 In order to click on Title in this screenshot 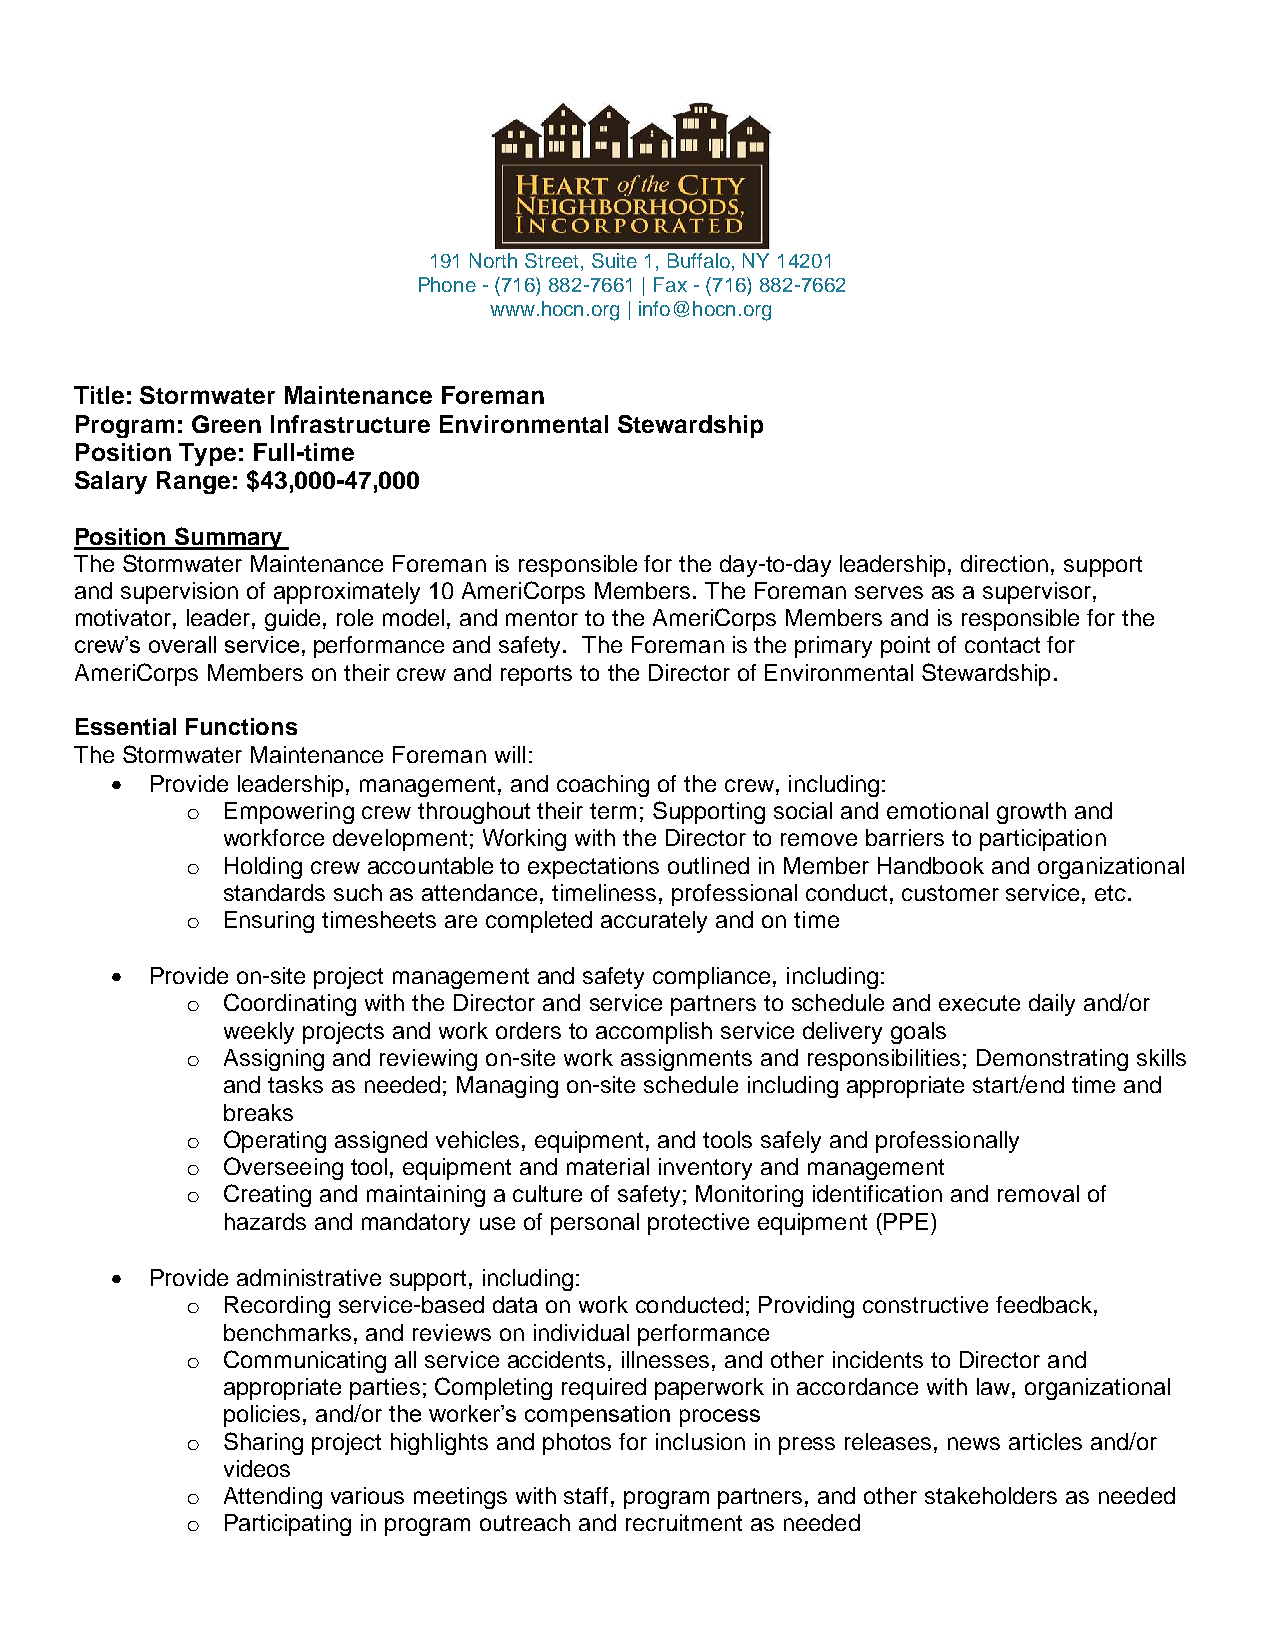, I will do `click(99, 395)`.
